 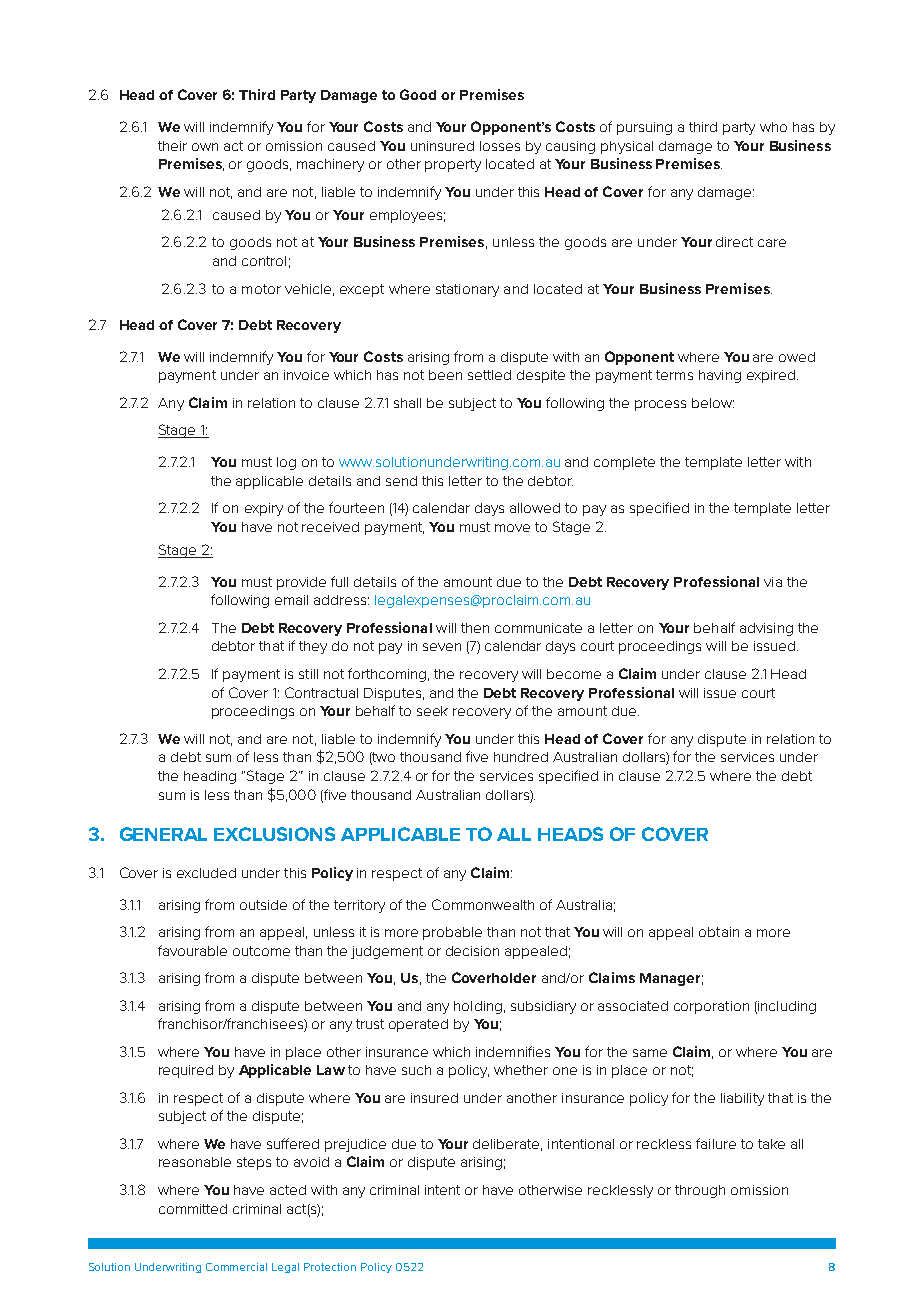 What do you see at coordinates (330, 1267) in the page?
I see `Protection` at bounding box center [330, 1267].
